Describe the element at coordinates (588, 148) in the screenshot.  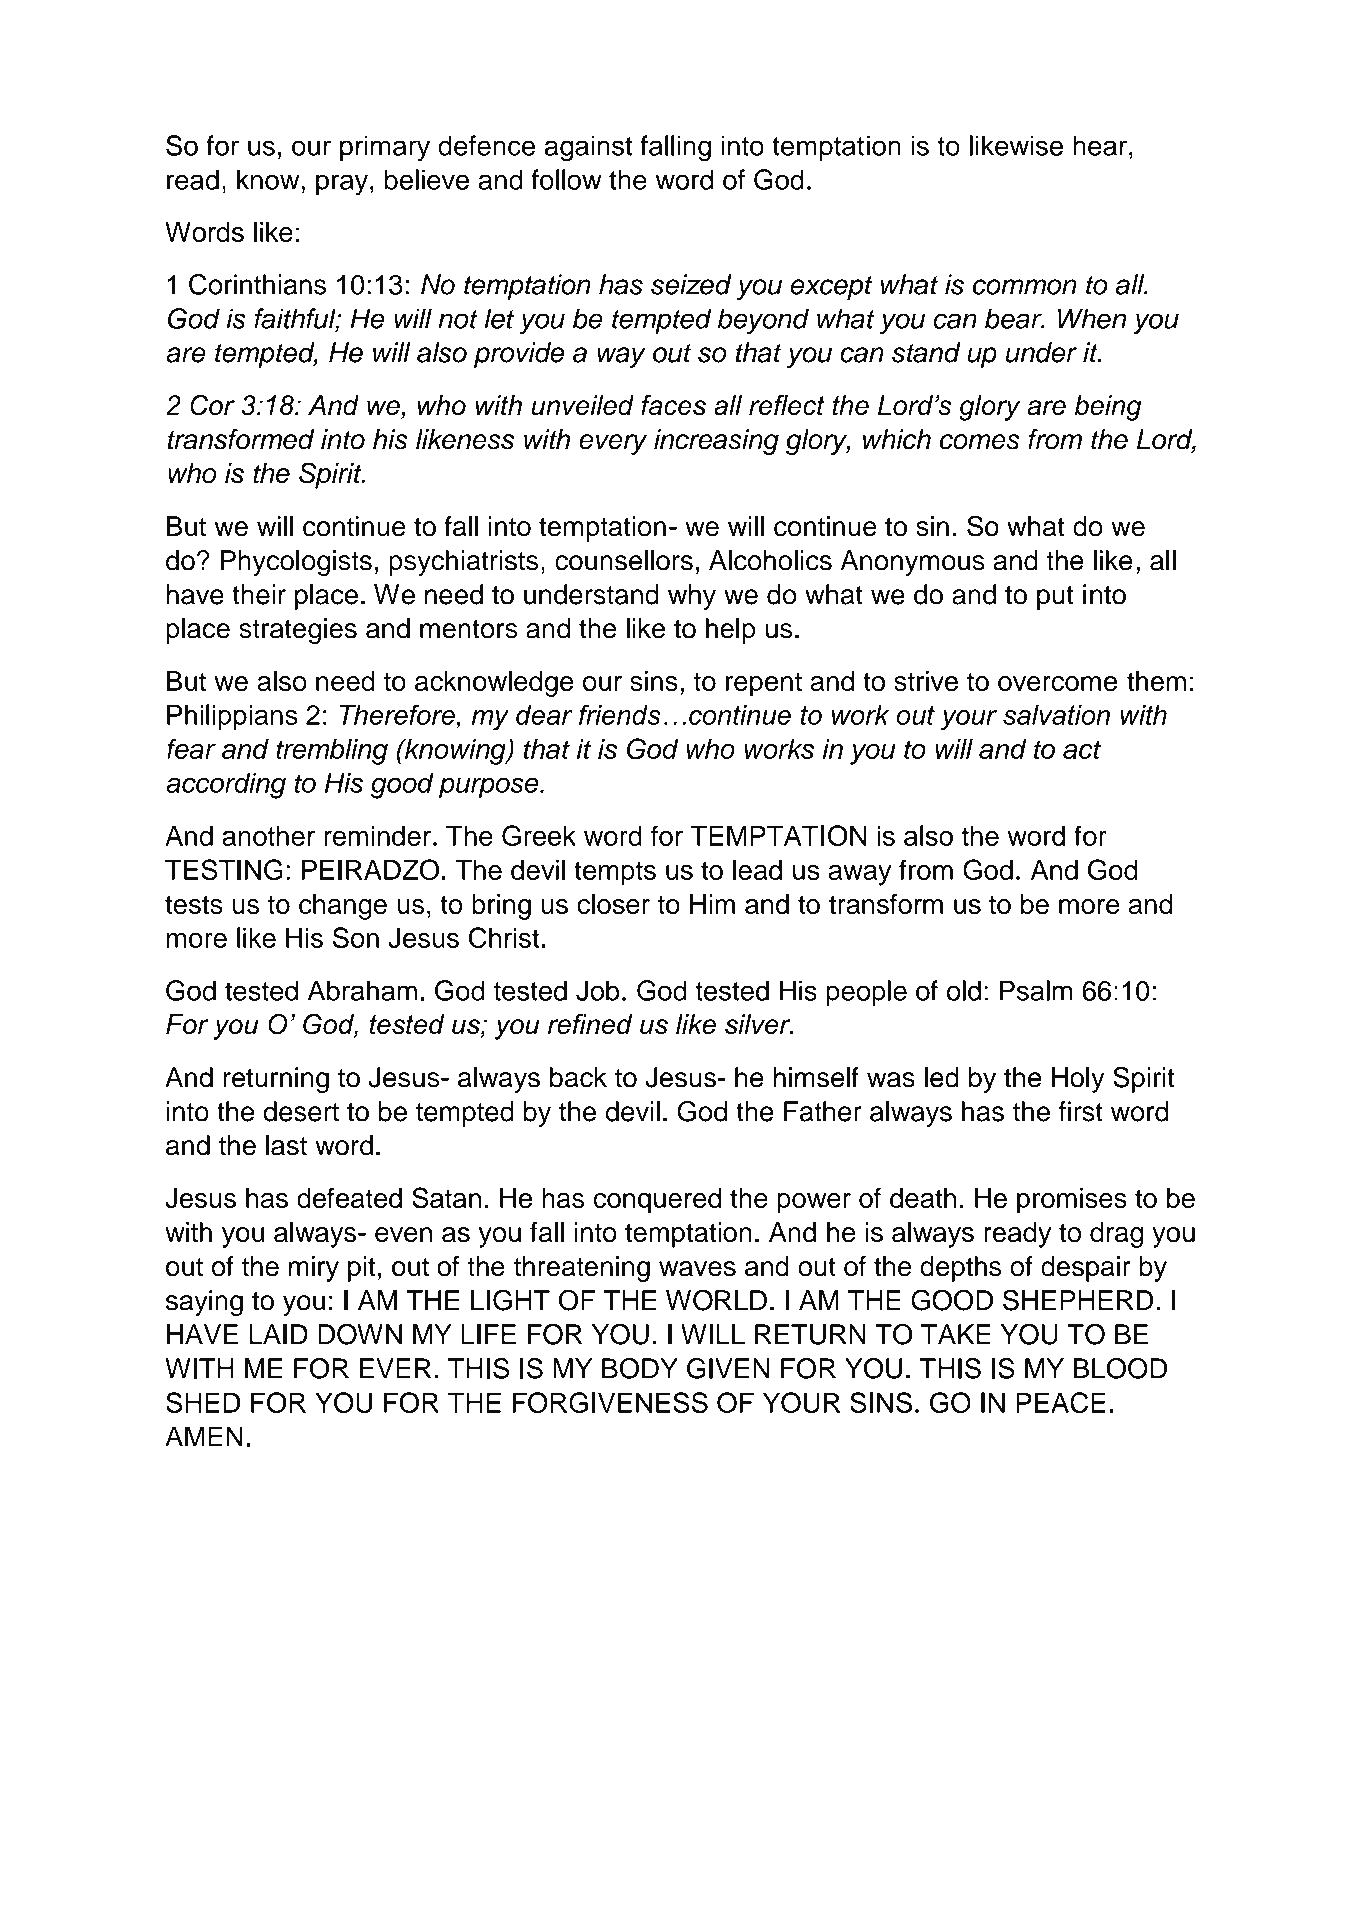
I see `against` at that location.
